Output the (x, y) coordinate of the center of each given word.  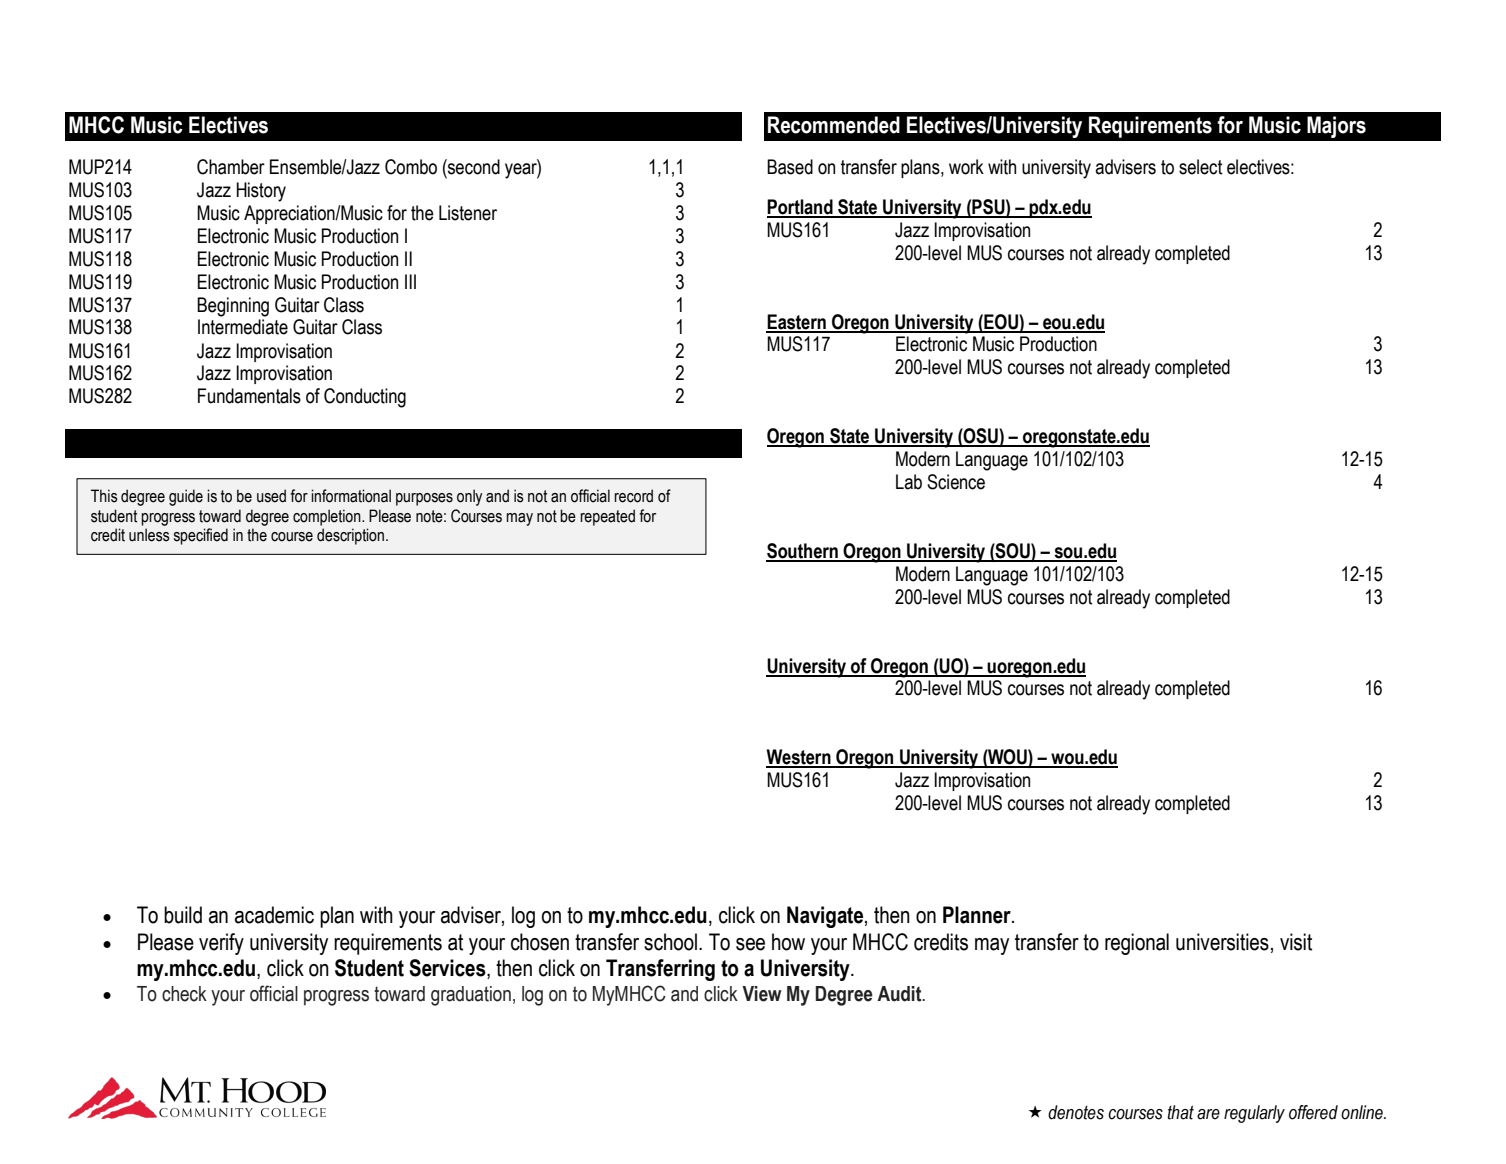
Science (956, 482)
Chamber (231, 167)
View (762, 994)
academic (274, 915)
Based (790, 167)
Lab (909, 482)
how (788, 942)
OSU (981, 437)
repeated (607, 517)
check (184, 994)
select (1200, 167)
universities (1222, 942)
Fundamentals (249, 396)
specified (201, 536)
